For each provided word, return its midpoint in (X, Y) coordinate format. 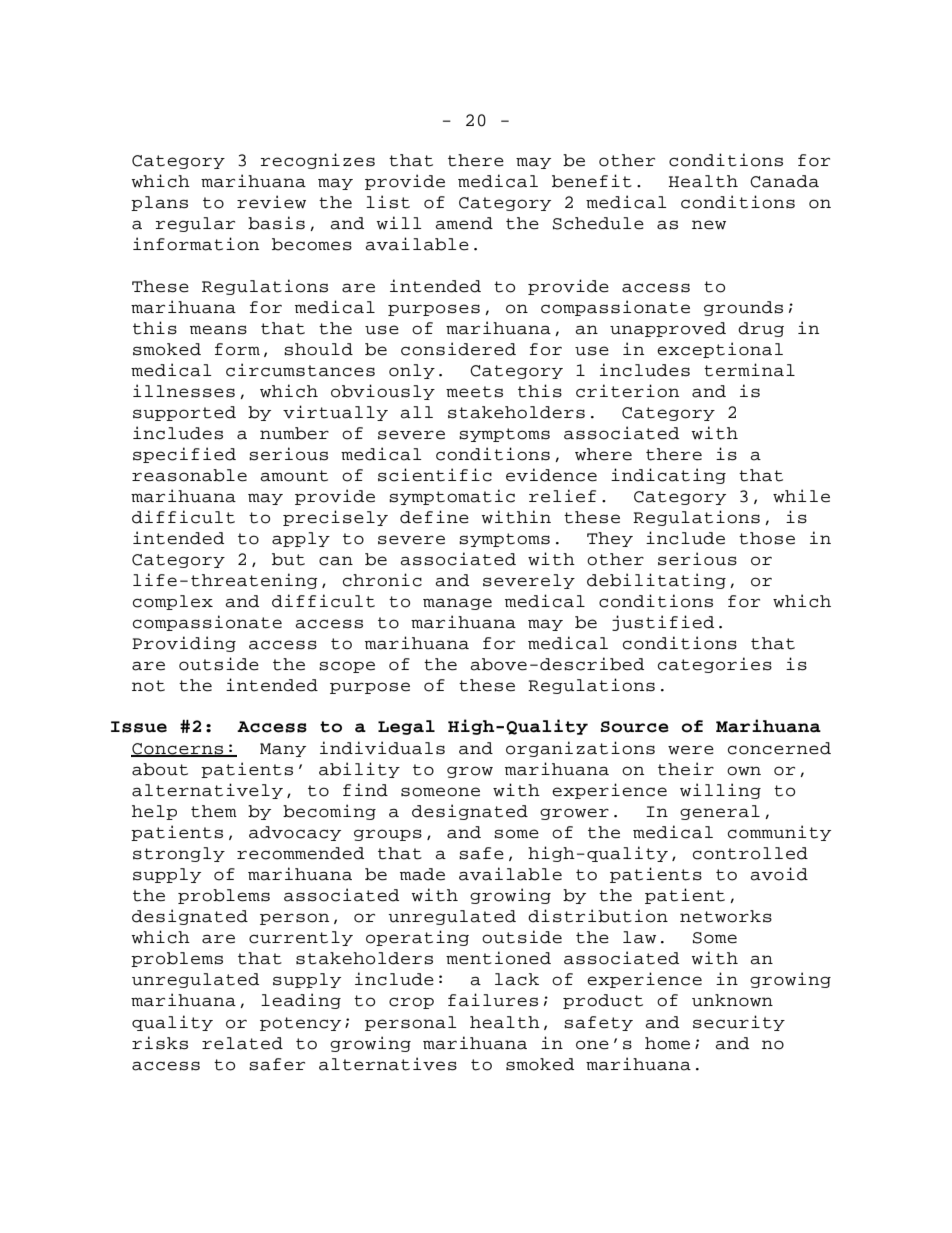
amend (464, 223)
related (242, 1043)
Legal (406, 727)
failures (493, 1000)
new (709, 225)
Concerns (178, 750)
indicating (668, 476)
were (691, 750)
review (271, 202)
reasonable (189, 475)
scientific (435, 475)
